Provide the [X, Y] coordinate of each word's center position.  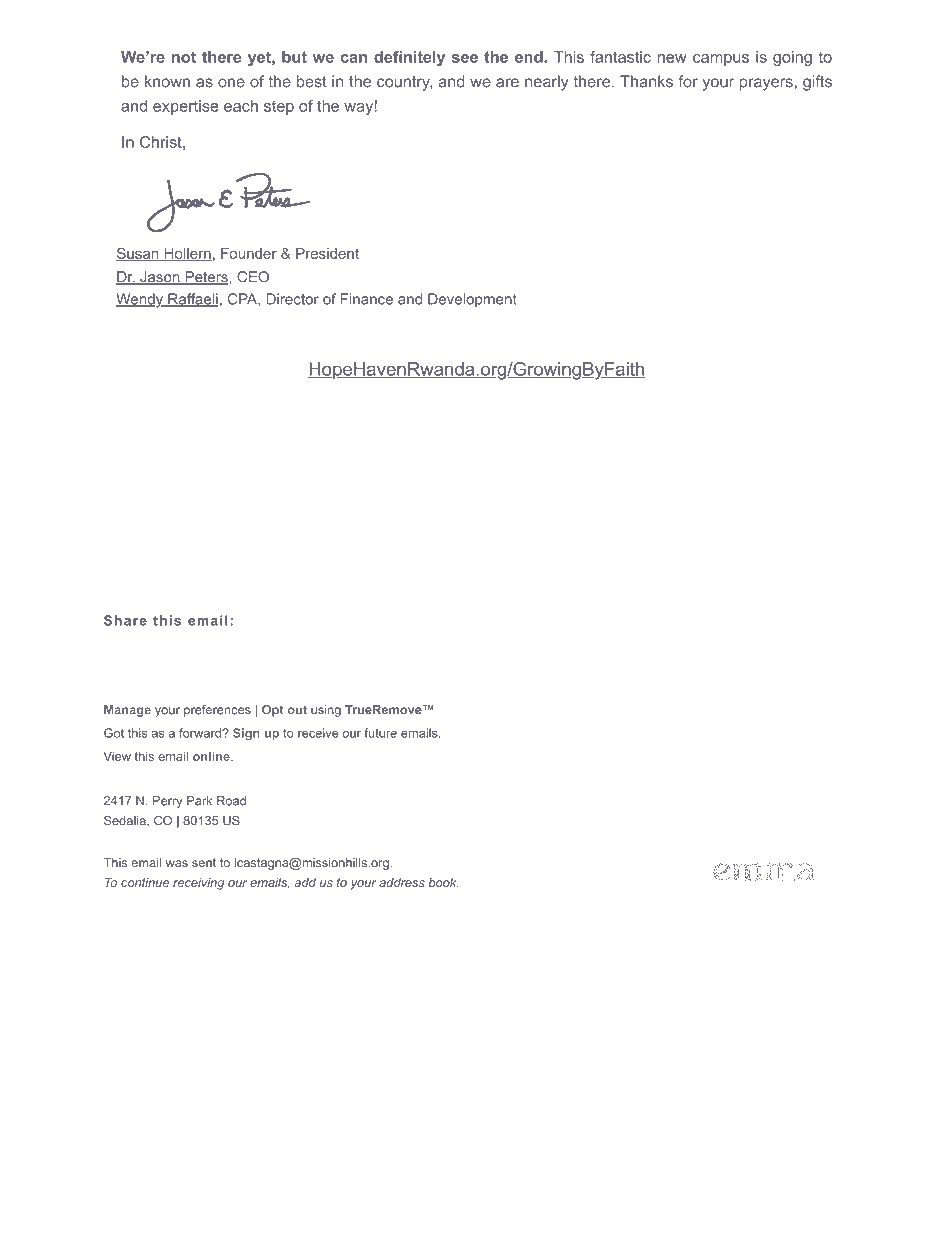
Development [472, 300]
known [167, 81]
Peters [206, 278]
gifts [817, 83]
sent [204, 863]
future [380, 733]
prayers [766, 84]
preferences [217, 711]
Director [292, 299]
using [326, 711]
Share [125, 620]
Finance [367, 299]
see [465, 58]
